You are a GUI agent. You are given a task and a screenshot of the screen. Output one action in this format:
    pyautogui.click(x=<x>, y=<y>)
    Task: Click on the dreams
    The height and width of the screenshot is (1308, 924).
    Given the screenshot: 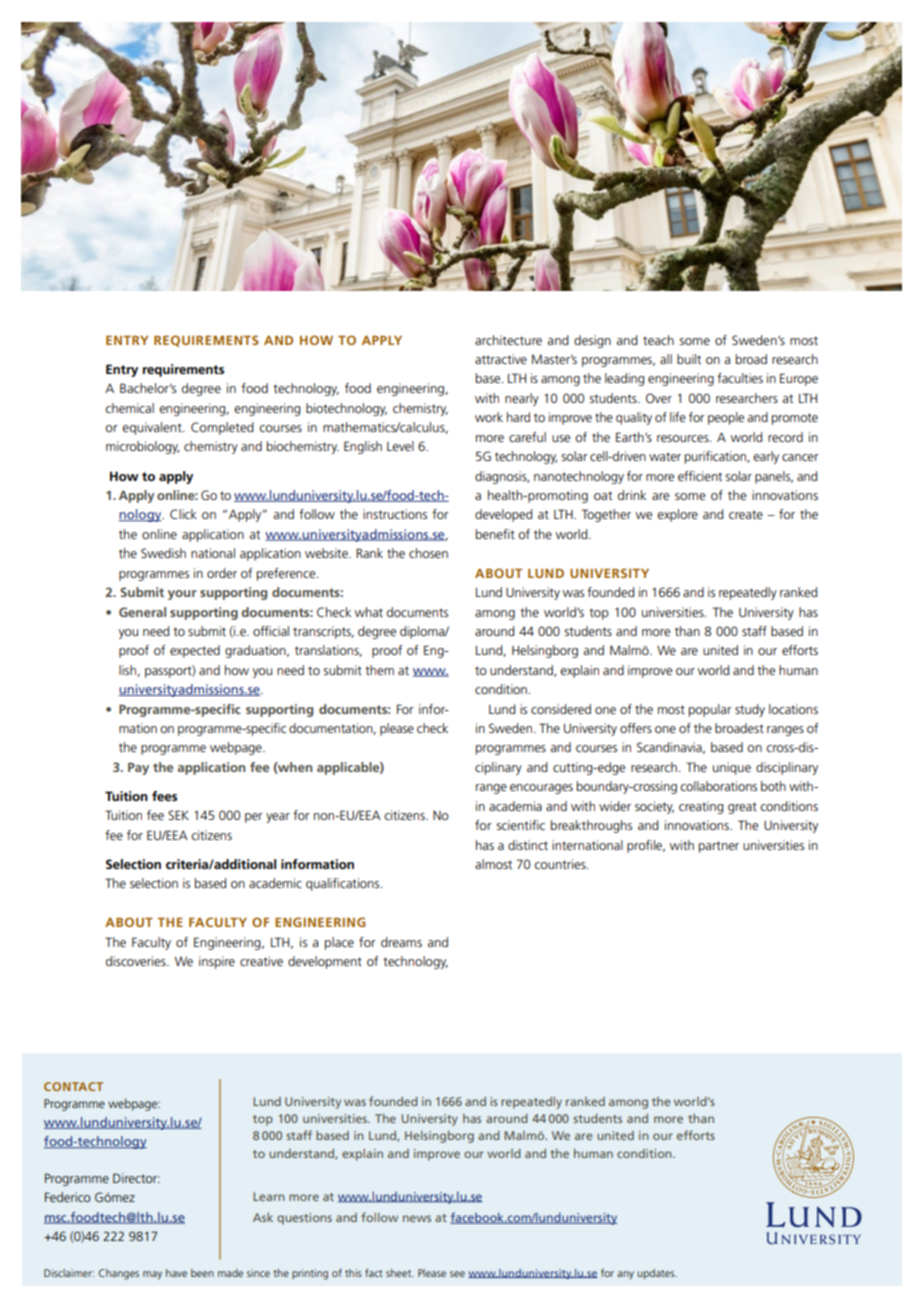 What is the action you would take?
    pyautogui.click(x=401, y=942)
